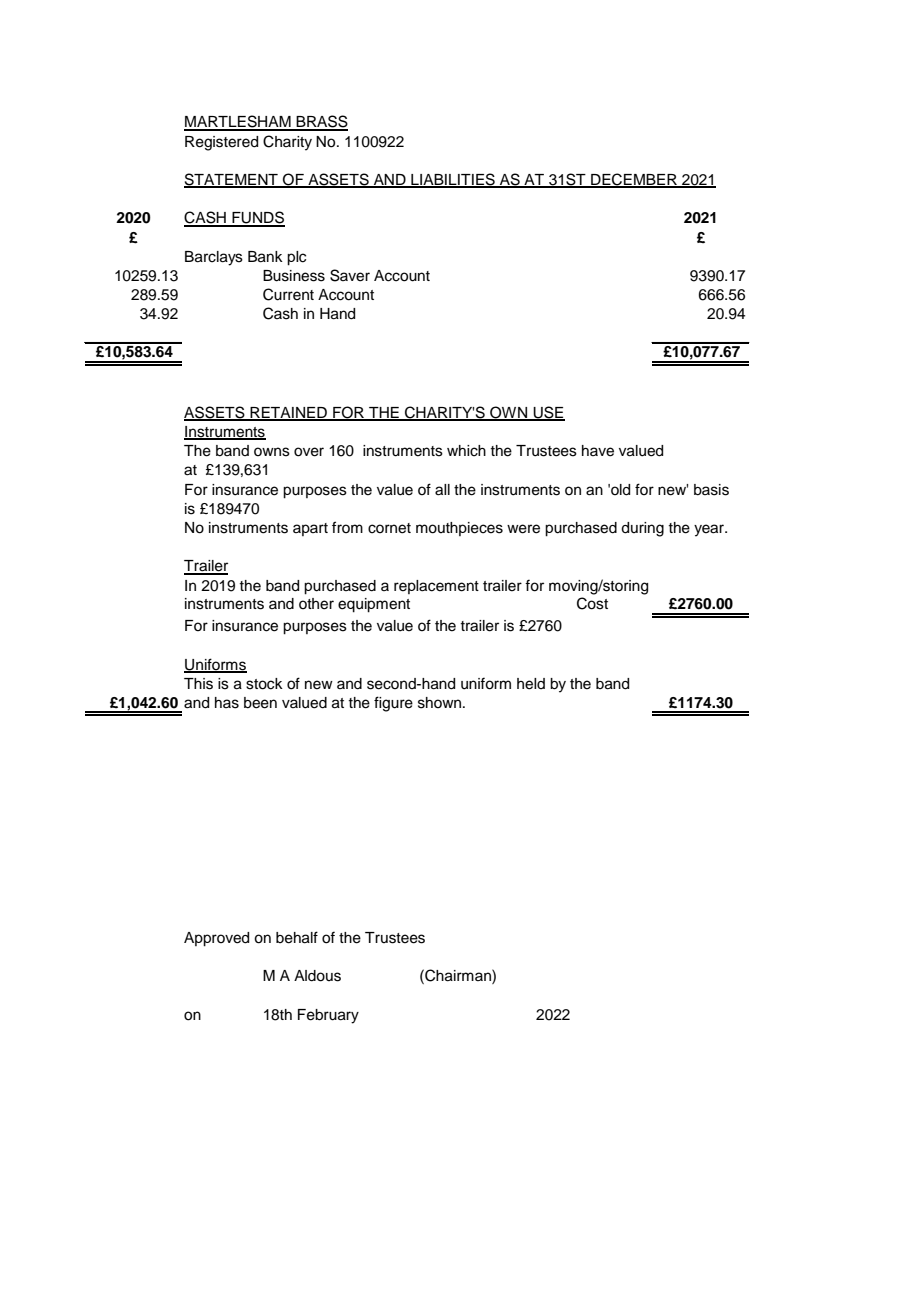 The height and width of the screenshot is (1308, 924). I want to click on held, so click(531, 684).
